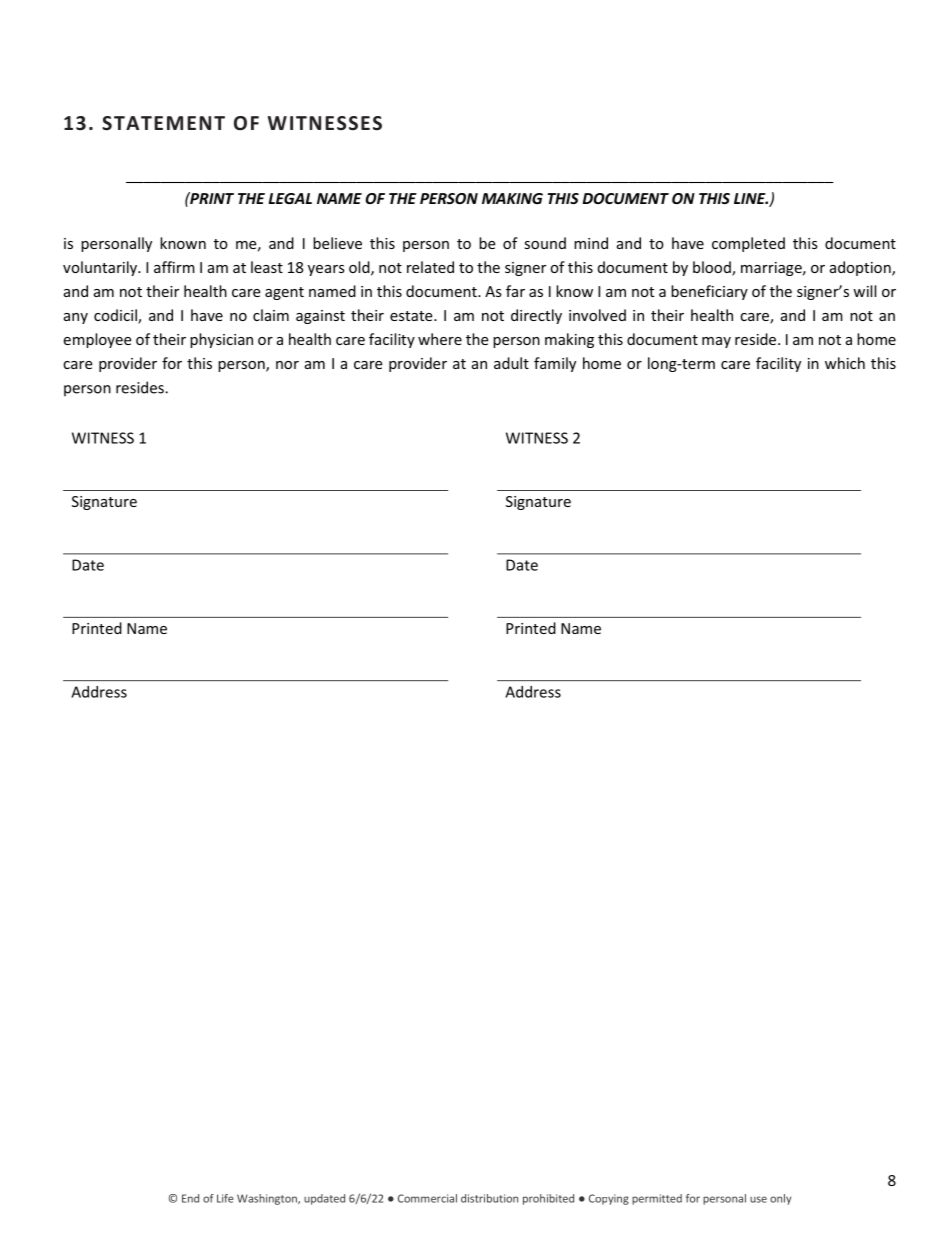 Image resolution: width=952 pixels, height=1233 pixels. What do you see at coordinates (225, 1198) in the screenshot?
I see `Life` at bounding box center [225, 1198].
